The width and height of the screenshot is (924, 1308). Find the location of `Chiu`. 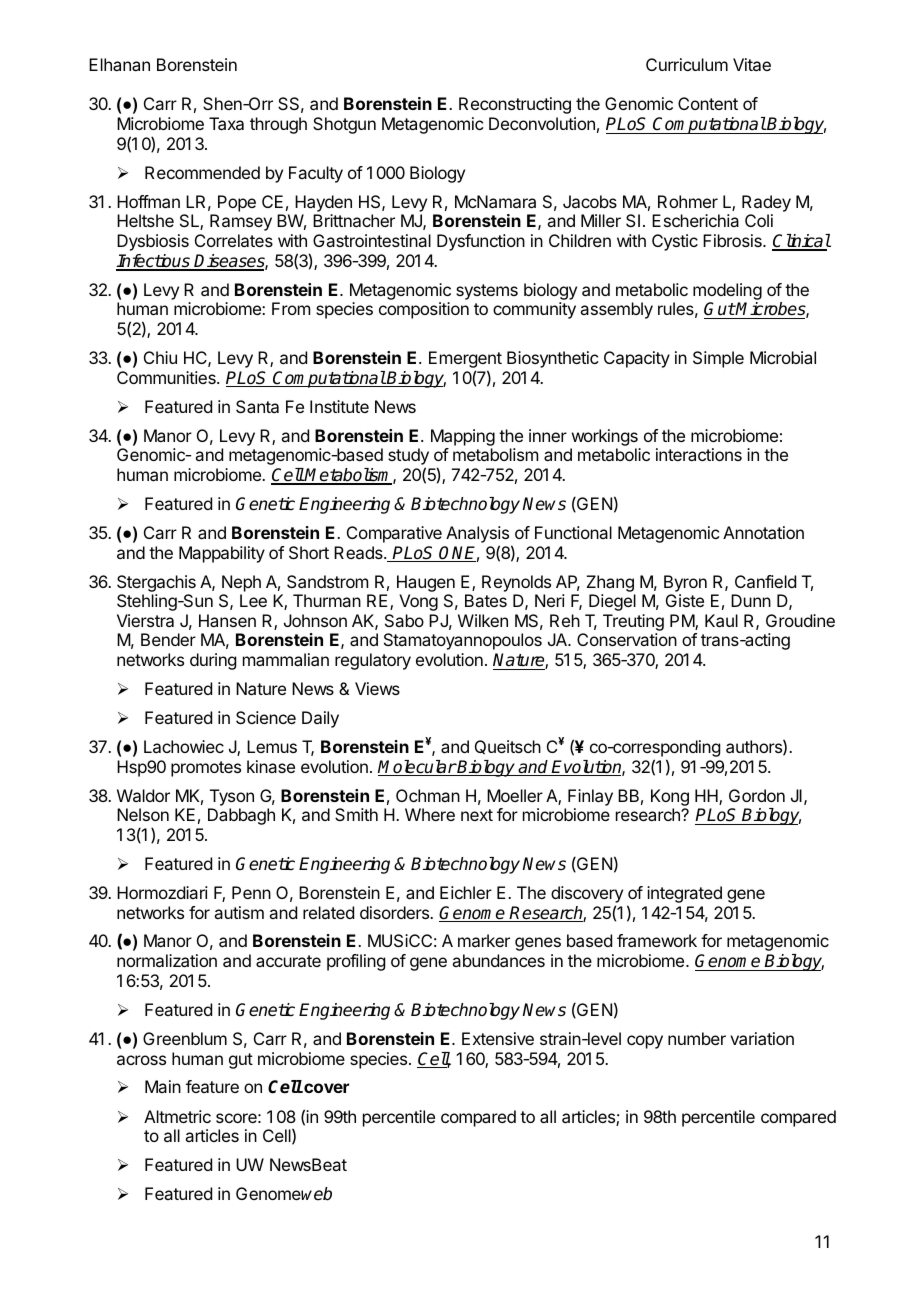

Chiu is located at coordinates (160, 357).
